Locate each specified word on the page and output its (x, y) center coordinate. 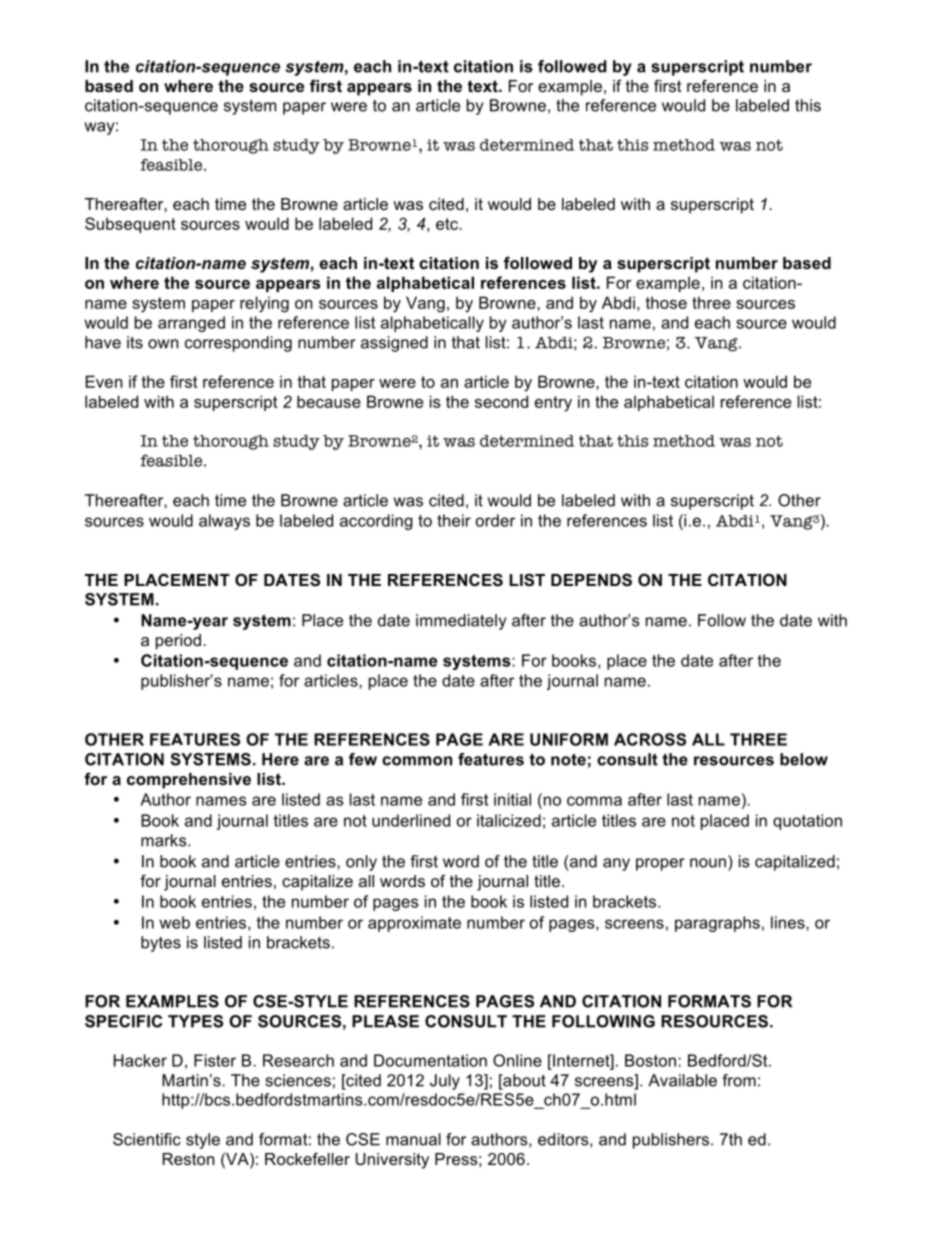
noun (708, 863)
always (224, 522)
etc (448, 224)
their (454, 520)
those (666, 302)
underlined (411, 820)
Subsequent (130, 225)
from (739, 1080)
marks (165, 840)
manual (413, 1139)
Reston (188, 1159)
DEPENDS (591, 579)
